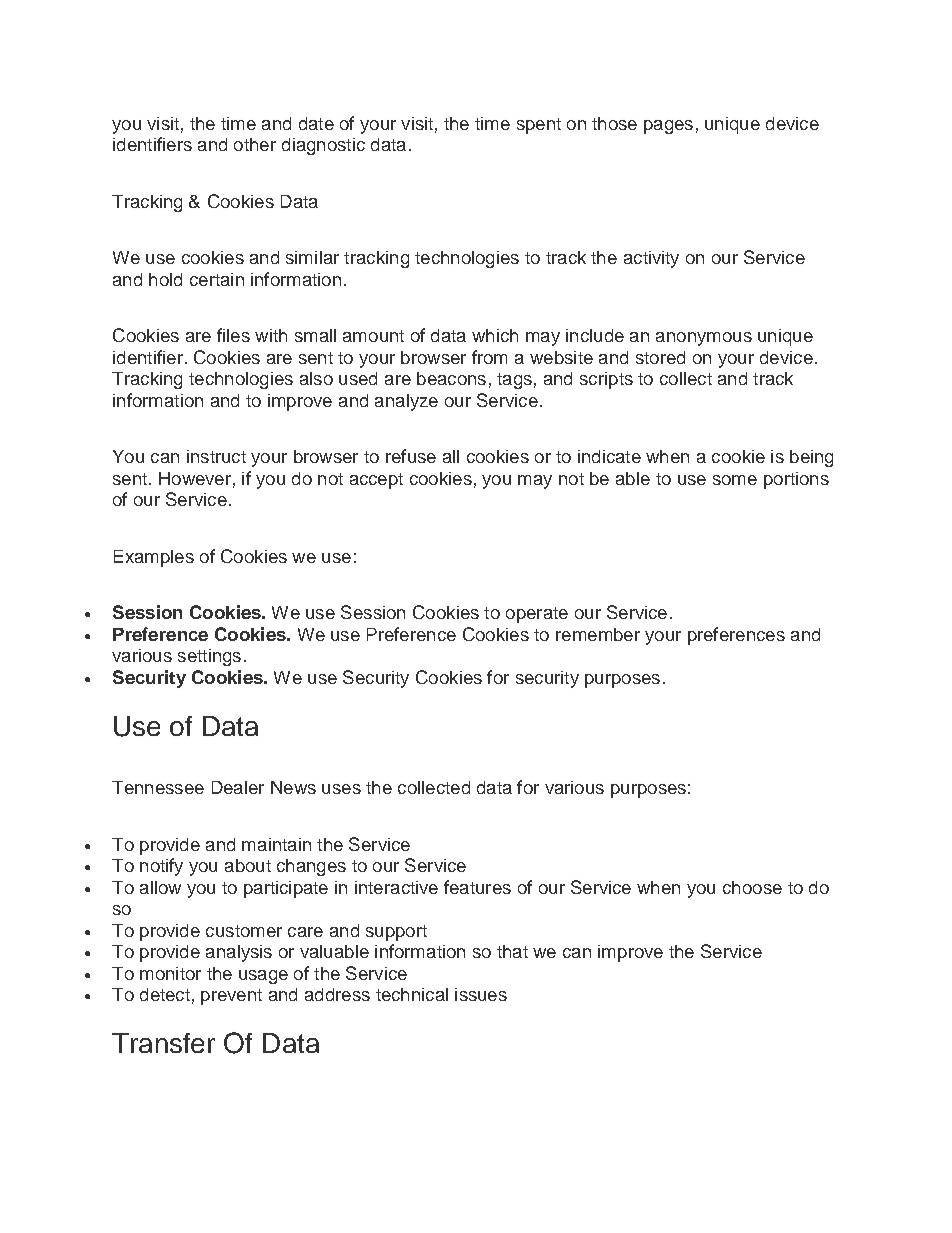 This screenshot has height=1233, width=952. Describe the element at coordinates (668, 127) in the screenshot. I see `pages` at that location.
